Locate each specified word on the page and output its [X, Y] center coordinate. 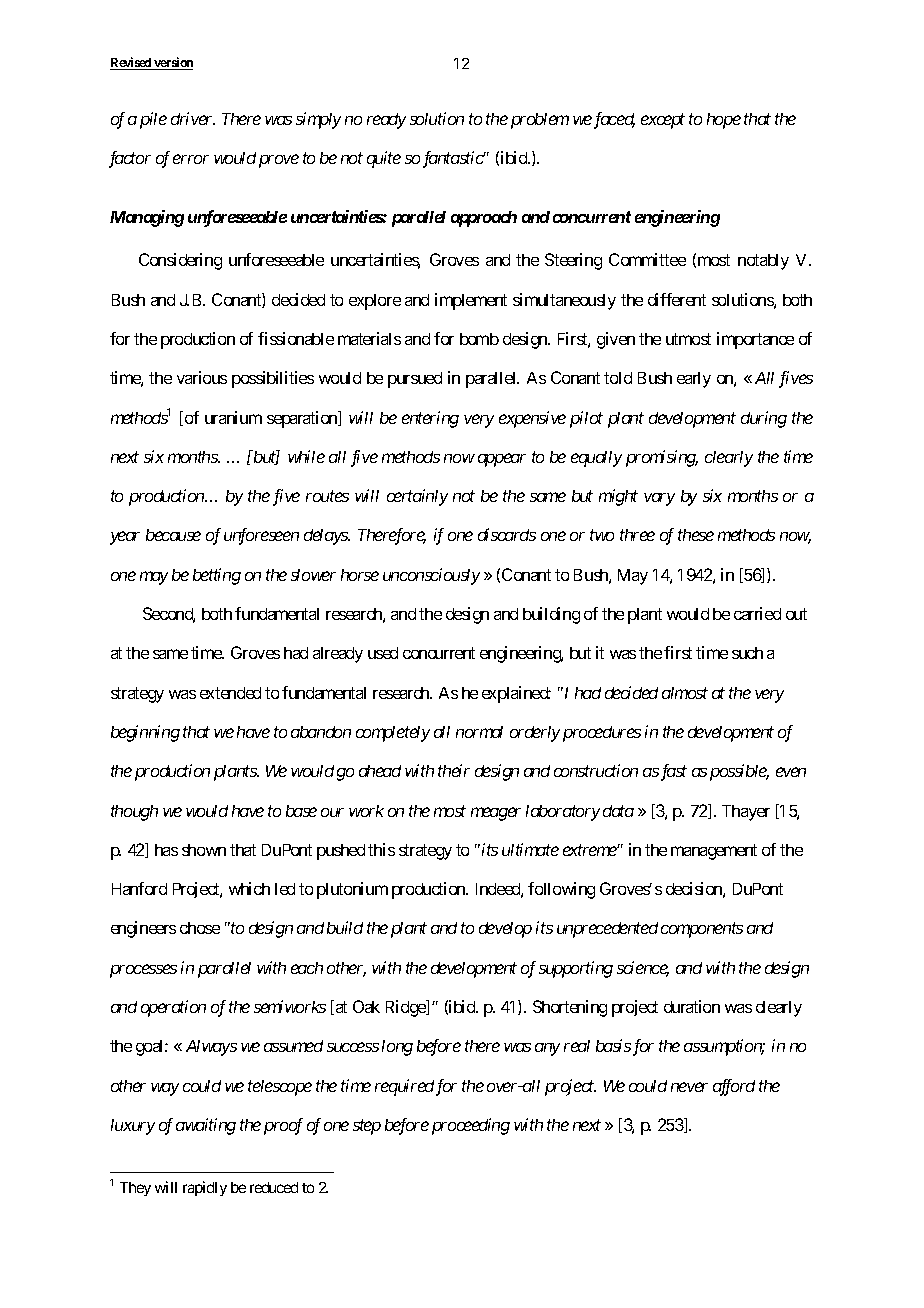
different [677, 299]
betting [217, 576]
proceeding [471, 1126]
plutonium [352, 890]
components [702, 930]
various [202, 377]
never [689, 1087]
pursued [415, 380]
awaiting [206, 1126]
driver [193, 118]
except [663, 121]
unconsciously [431, 576]
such [747, 653]
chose [200, 928]
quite [384, 159]
